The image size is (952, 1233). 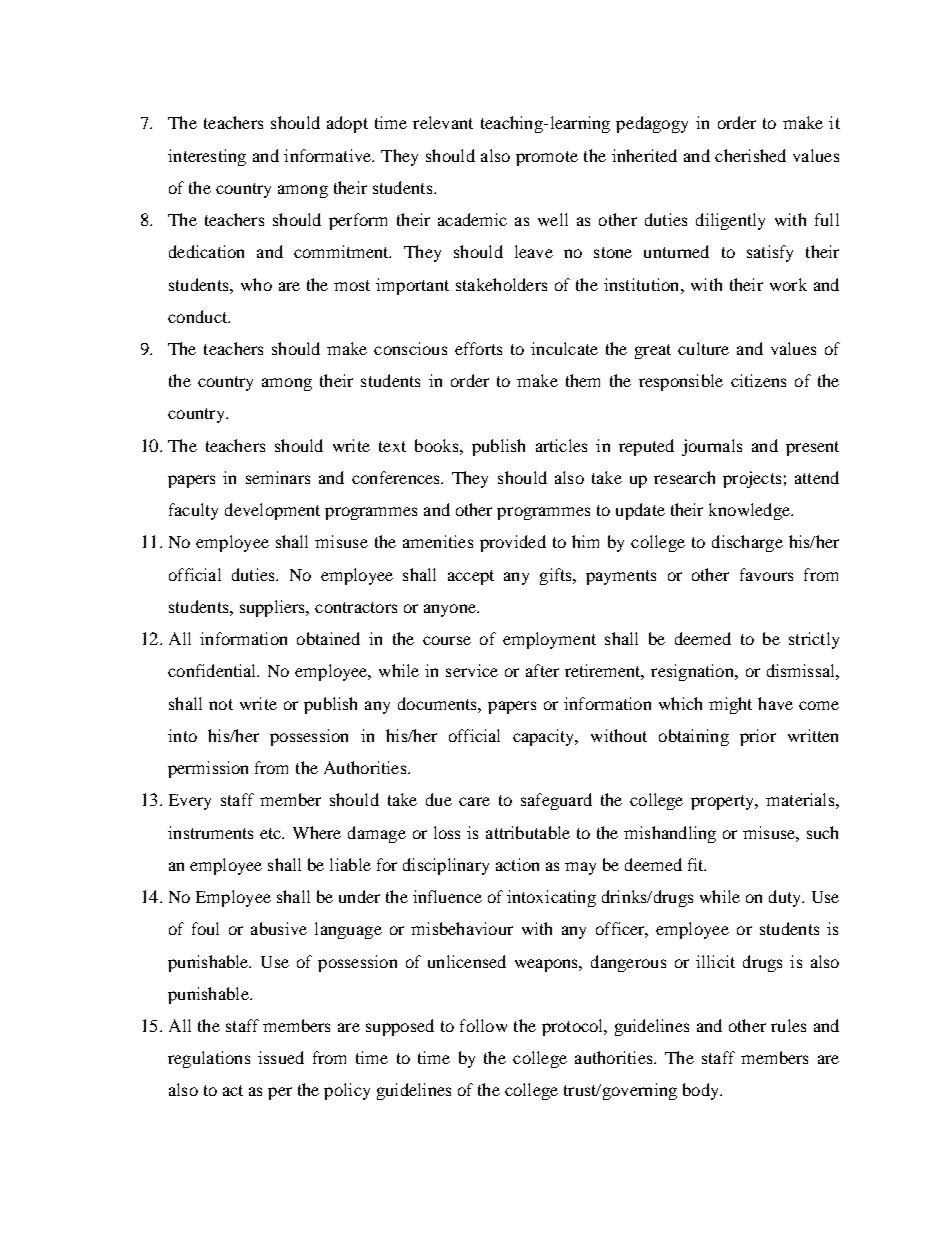 What do you see at coordinates (750, 155) in the page?
I see `cherished` at bounding box center [750, 155].
